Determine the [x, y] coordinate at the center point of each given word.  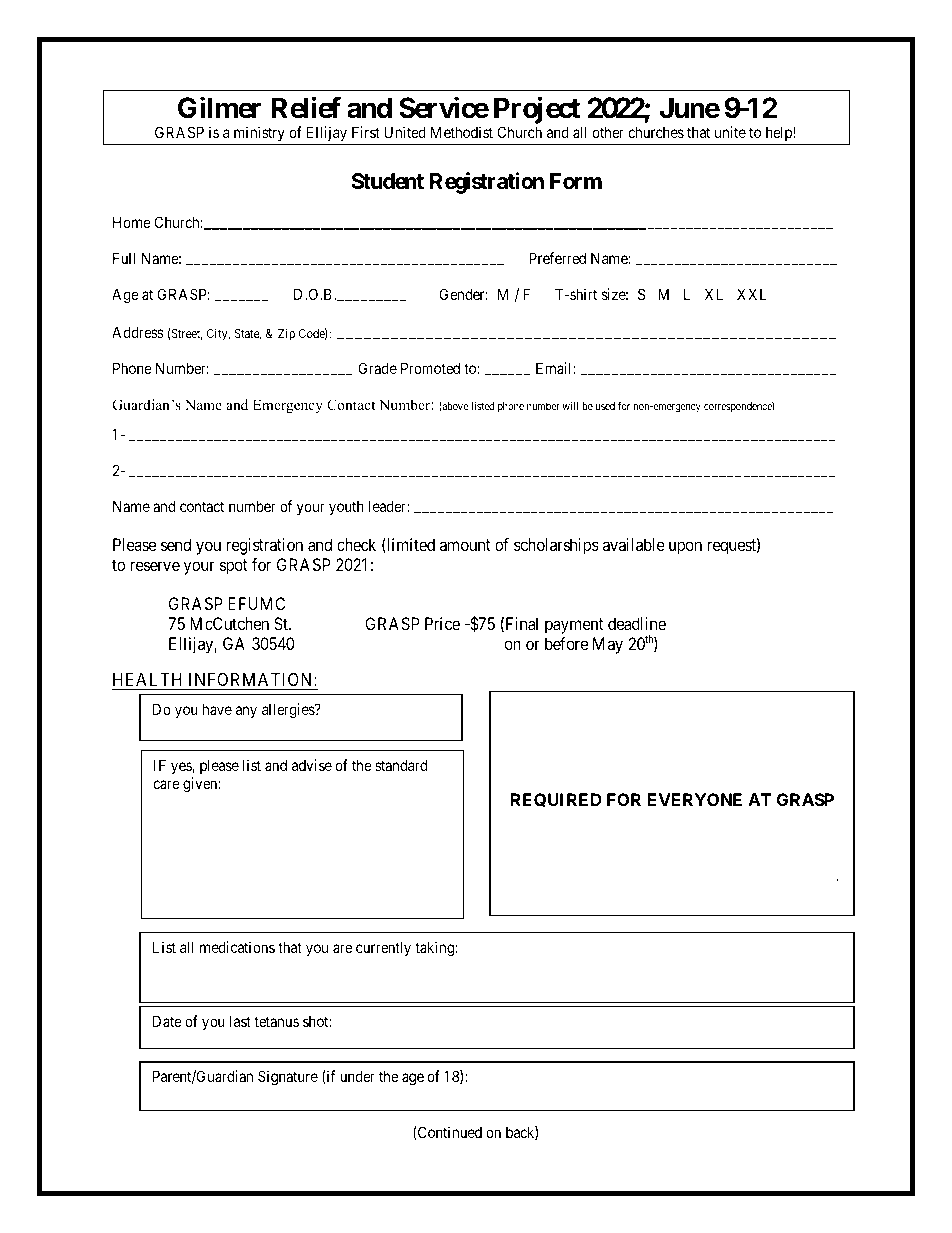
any [246, 712]
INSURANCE [721, 726]
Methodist [462, 132]
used [605, 406]
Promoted [430, 368]
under [357, 1076]
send [176, 544]
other [608, 132]
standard [401, 765]
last [240, 1021]
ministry [259, 135]
